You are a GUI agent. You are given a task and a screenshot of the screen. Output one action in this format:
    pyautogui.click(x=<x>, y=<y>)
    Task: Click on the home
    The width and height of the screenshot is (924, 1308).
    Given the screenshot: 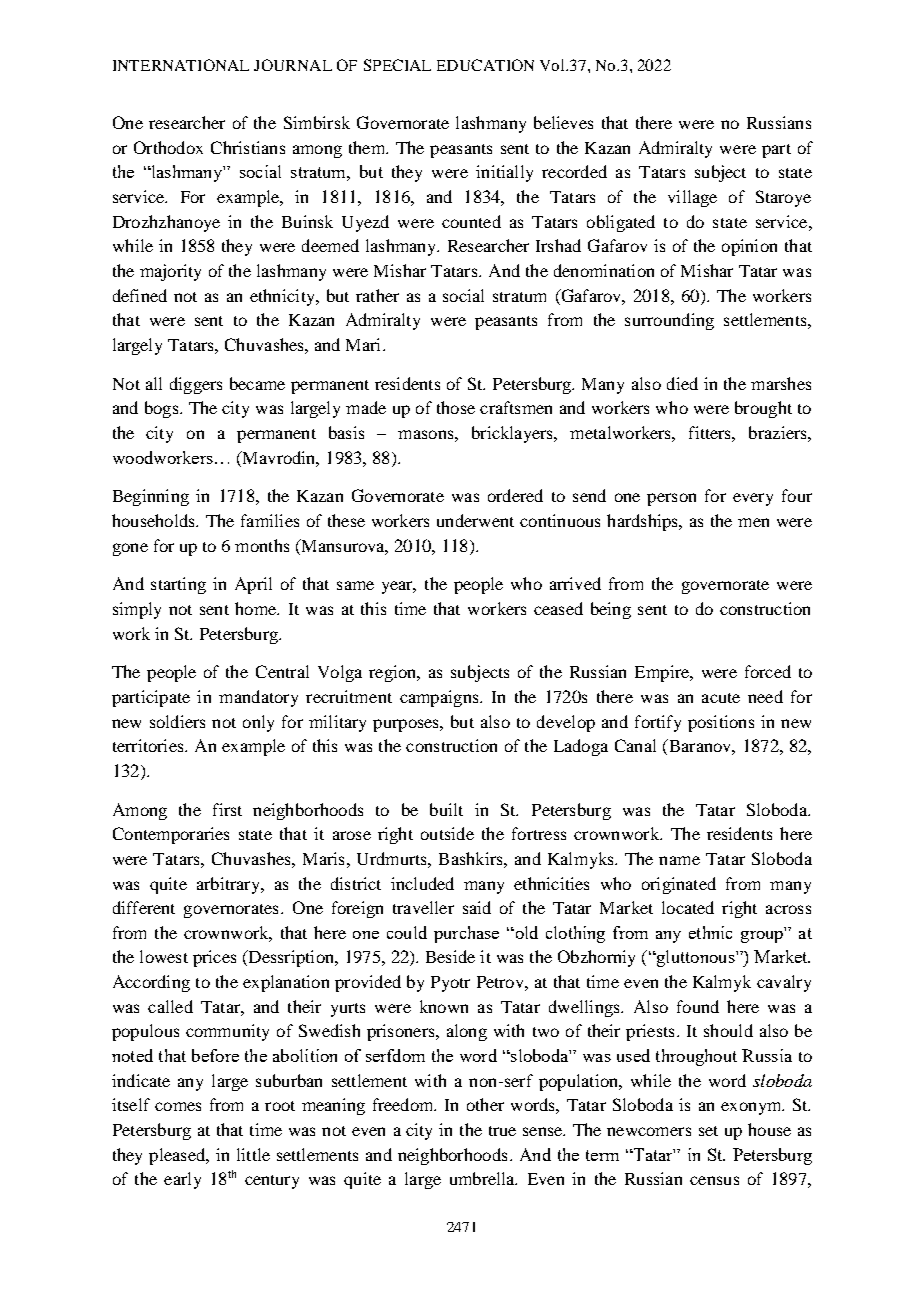 What is the action you would take?
    pyautogui.click(x=257, y=608)
